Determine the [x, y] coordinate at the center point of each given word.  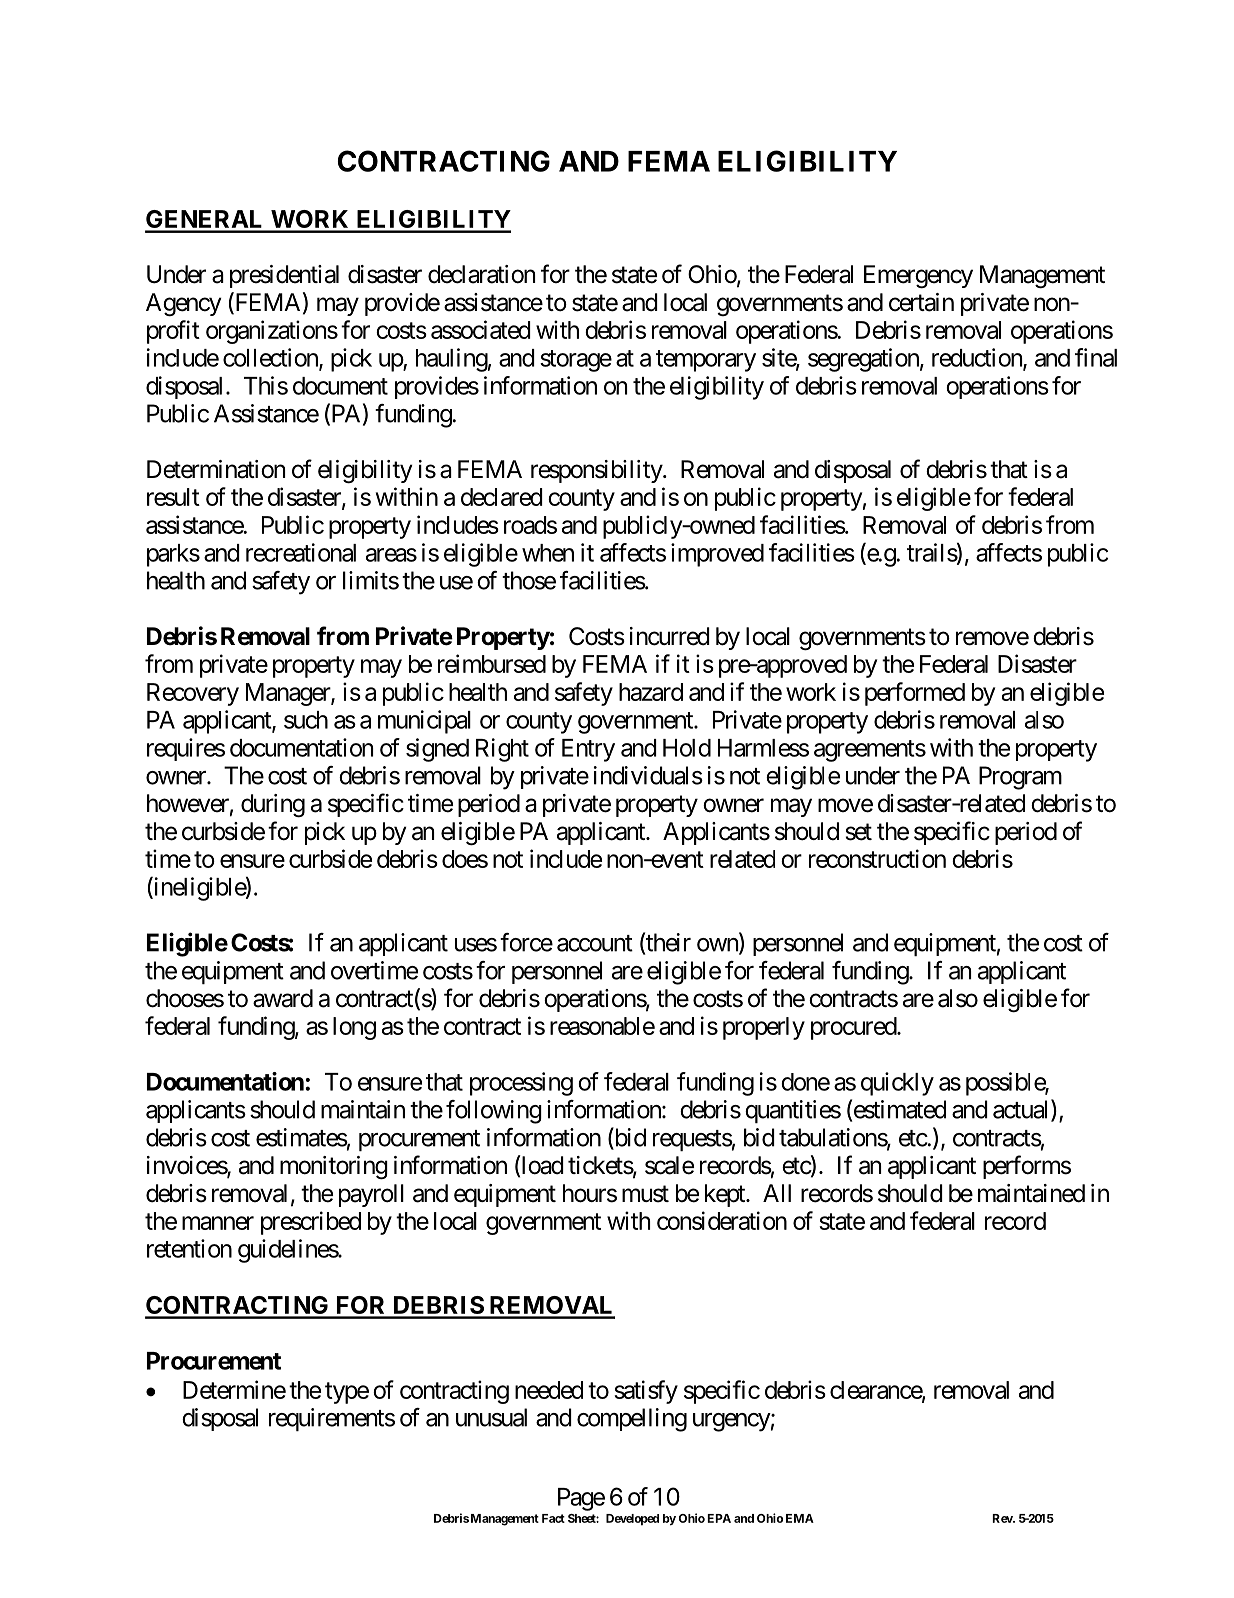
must [645, 1194]
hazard [651, 692]
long [354, 1028]
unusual [491, 1417]
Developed [632, 1520]
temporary [706, 361]
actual [1022, 1110]
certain [921, 302]
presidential [284, 276]
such [306, 720]
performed [915, 694]
